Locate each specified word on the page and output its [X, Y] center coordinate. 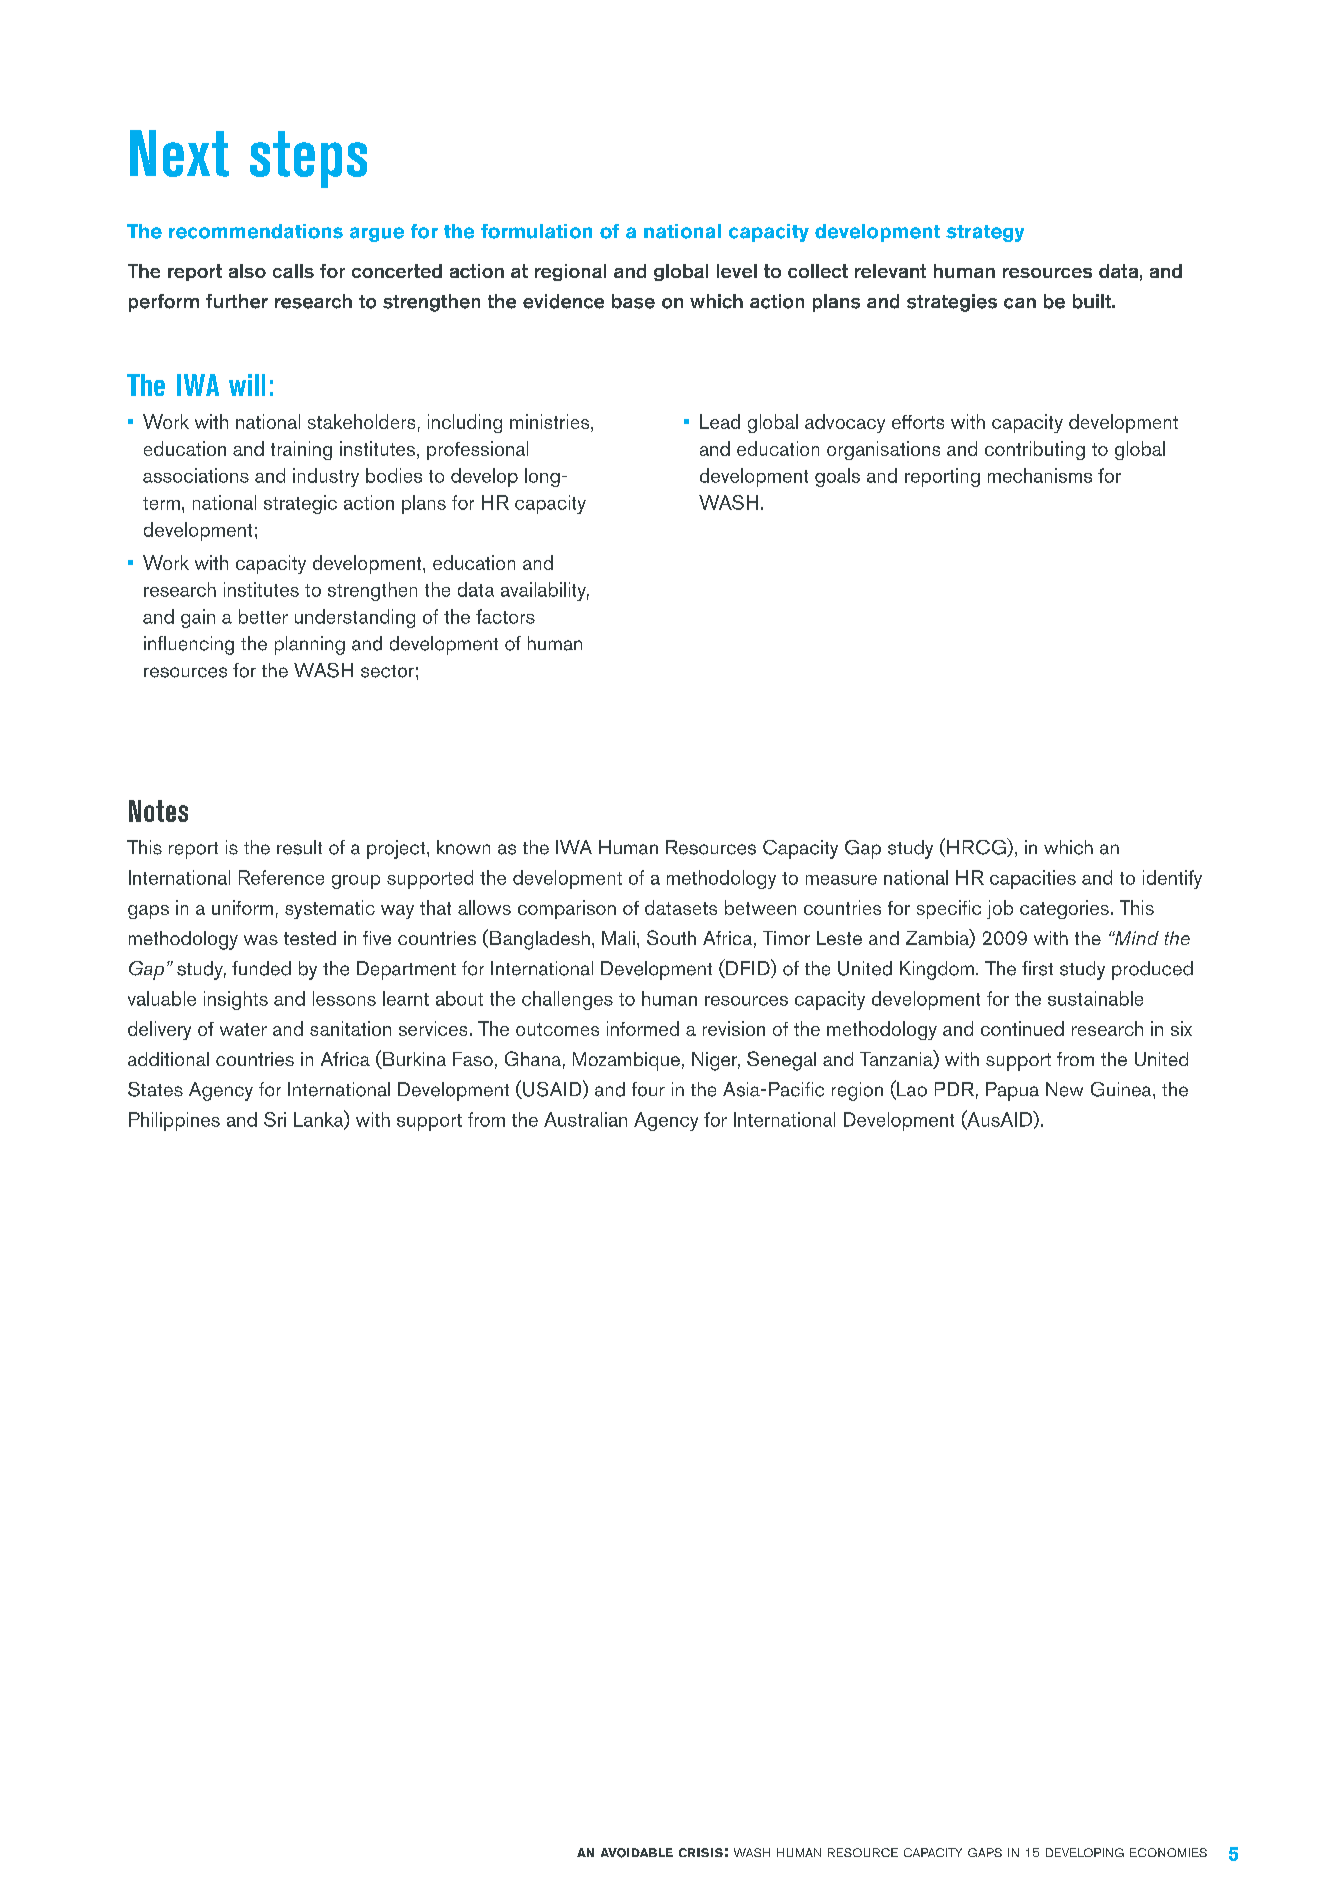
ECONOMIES [1168, 1852]
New [1064, 1089]
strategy [985, 233]
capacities [1033, 879]
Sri [275, 1119]
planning [310, 645]
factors [505, 616]
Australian [585, 1119]
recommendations [256, 231]
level [737, 271]
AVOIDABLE [637, 1853]
